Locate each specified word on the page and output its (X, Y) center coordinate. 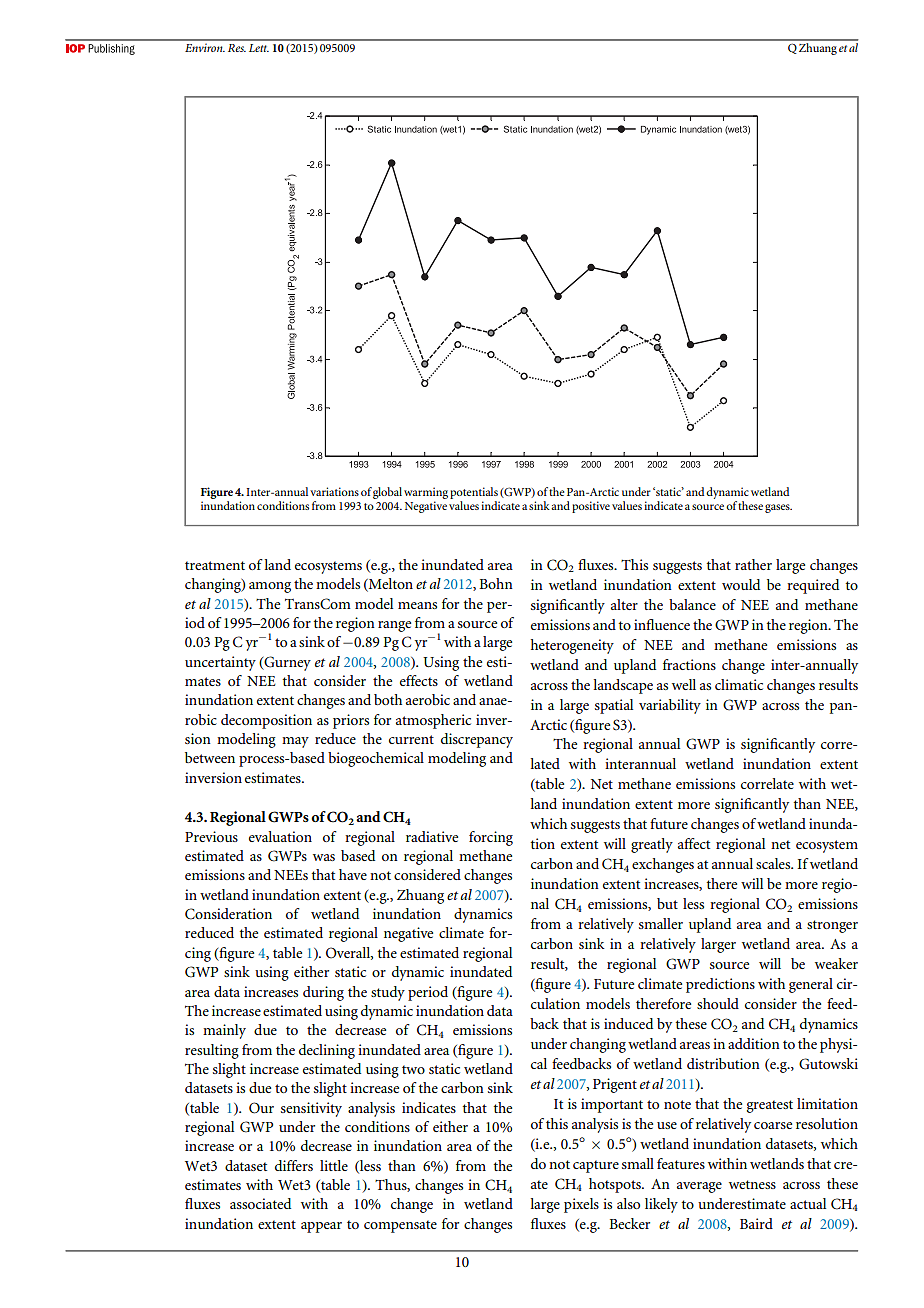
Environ (205, 47)
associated (260, 1203)
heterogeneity (572, 646)
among (270, 587)
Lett (259, 48)
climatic (739, 684)
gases (778, 508)
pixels (581, 1205)
